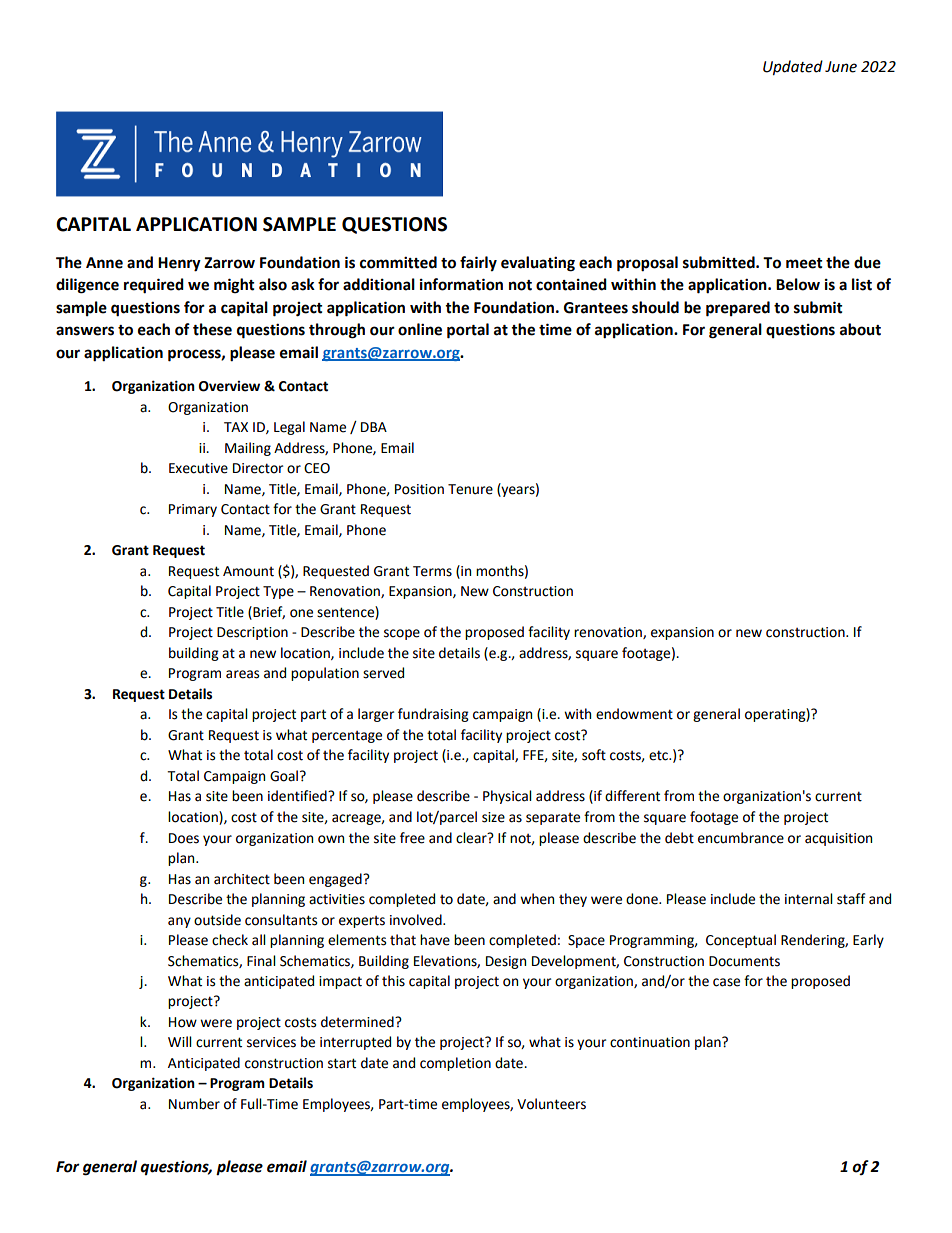  What do you see at coordinates (180, 1041) in the screenshot?
I see `Will` at bounding box center [180, 1041].
